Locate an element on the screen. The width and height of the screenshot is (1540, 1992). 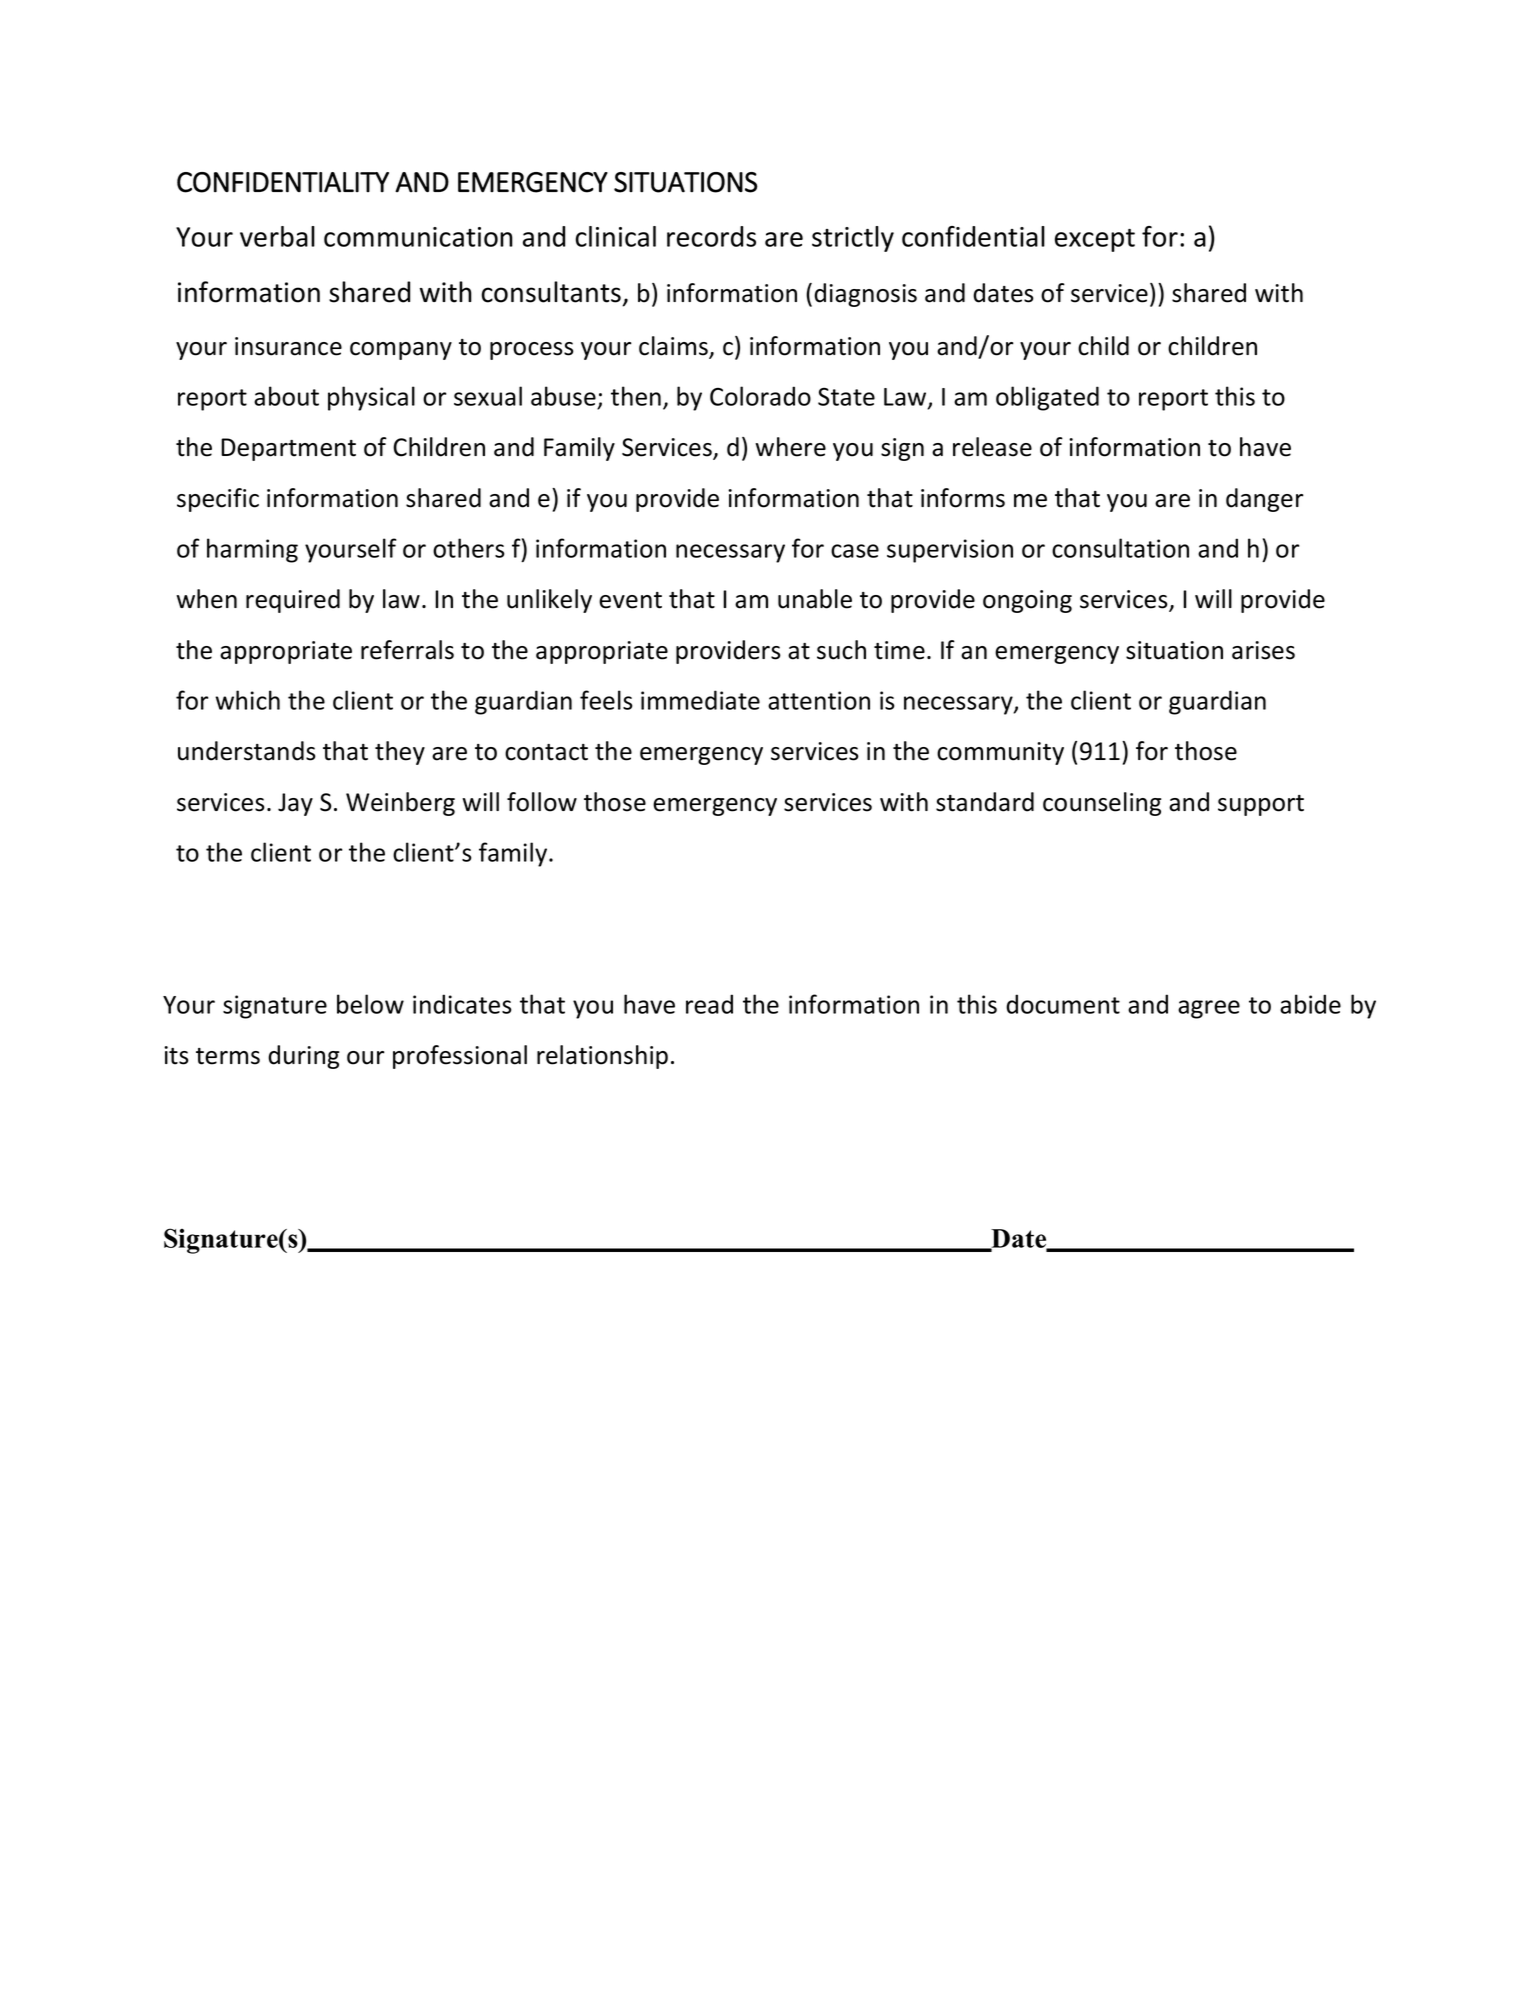
referrals is located at coordinates (407, 650).
